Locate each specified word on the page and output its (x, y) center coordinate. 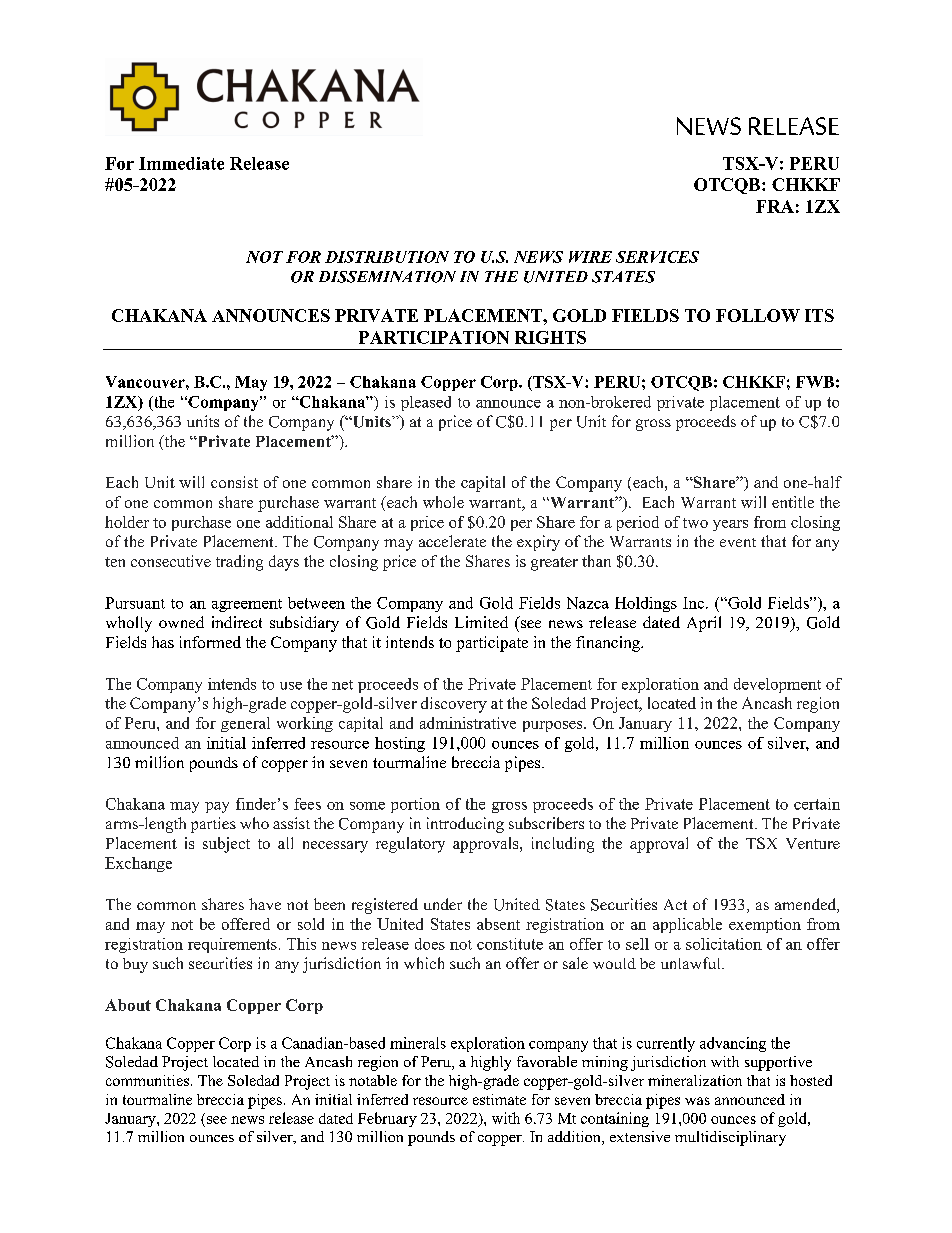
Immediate (181, 163)
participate (492, 644)
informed (210, 642)
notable (373, 1080)
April (704, 624)
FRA (775, 206)
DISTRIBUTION (387, 257)
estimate (499, 1099)
